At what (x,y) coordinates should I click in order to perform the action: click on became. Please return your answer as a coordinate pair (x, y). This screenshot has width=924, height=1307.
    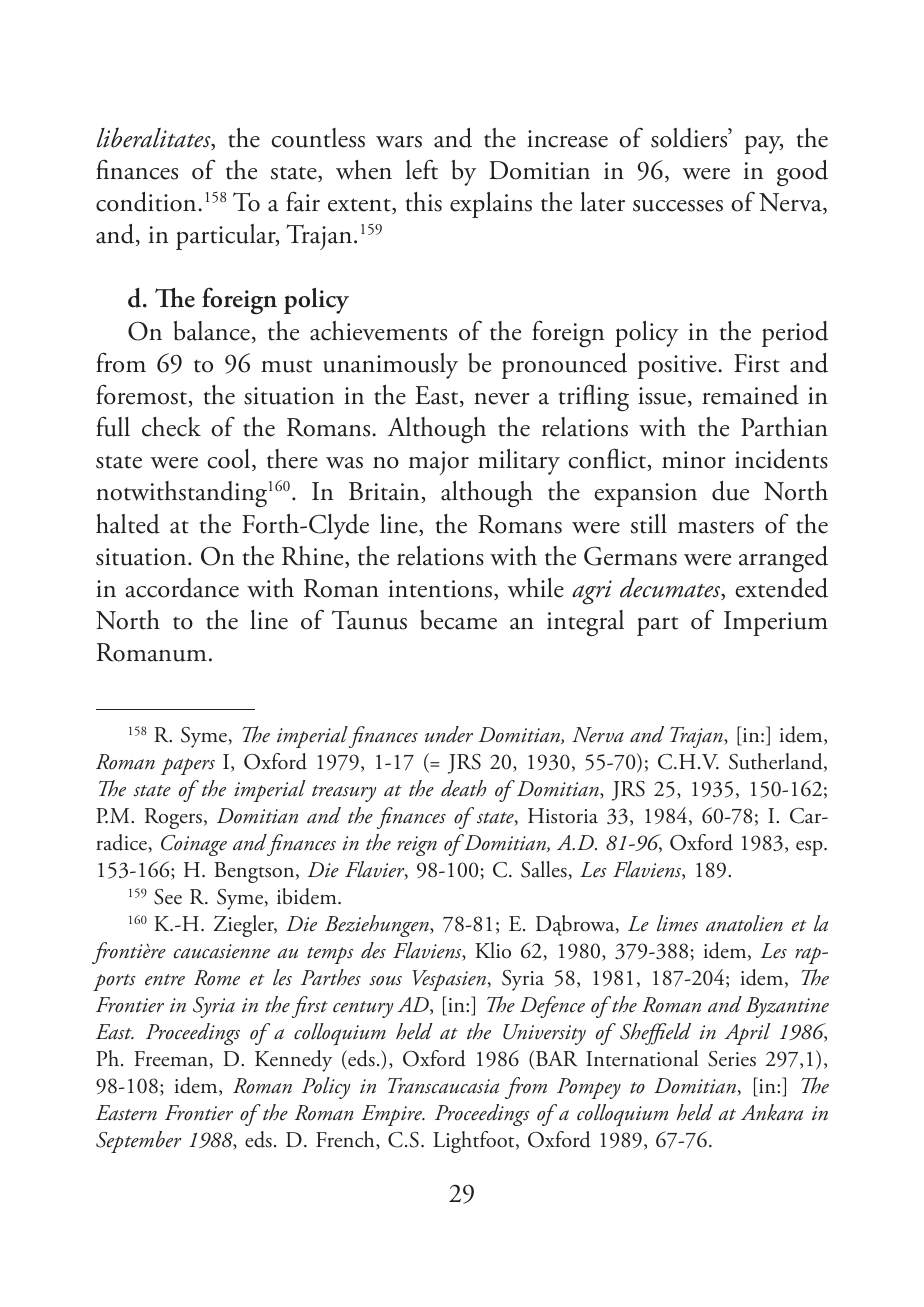
    Looking at the image, I should click on (458, 620).
